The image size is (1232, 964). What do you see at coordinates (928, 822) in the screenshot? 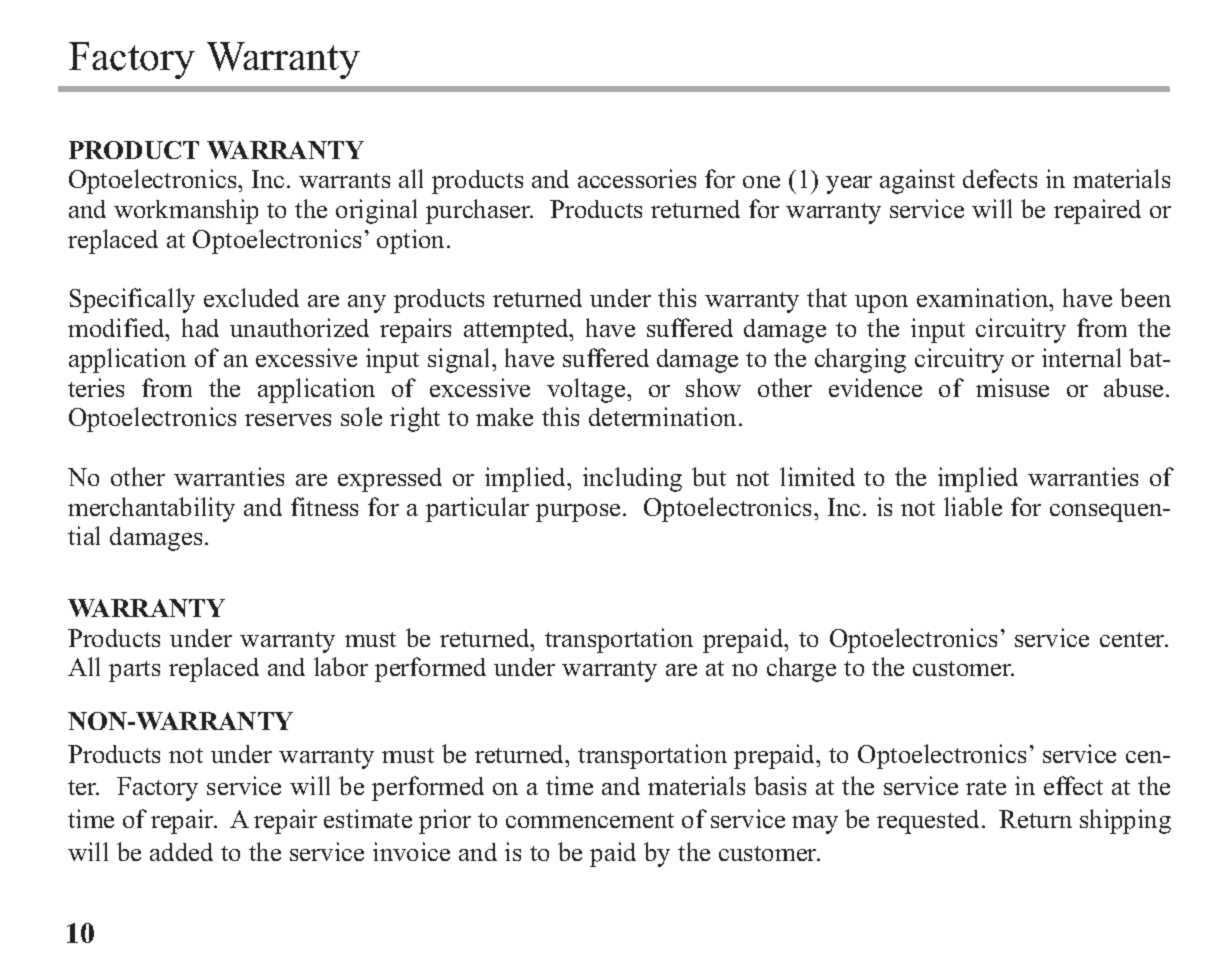
I see `requested` at bounding box center [928, 822].
